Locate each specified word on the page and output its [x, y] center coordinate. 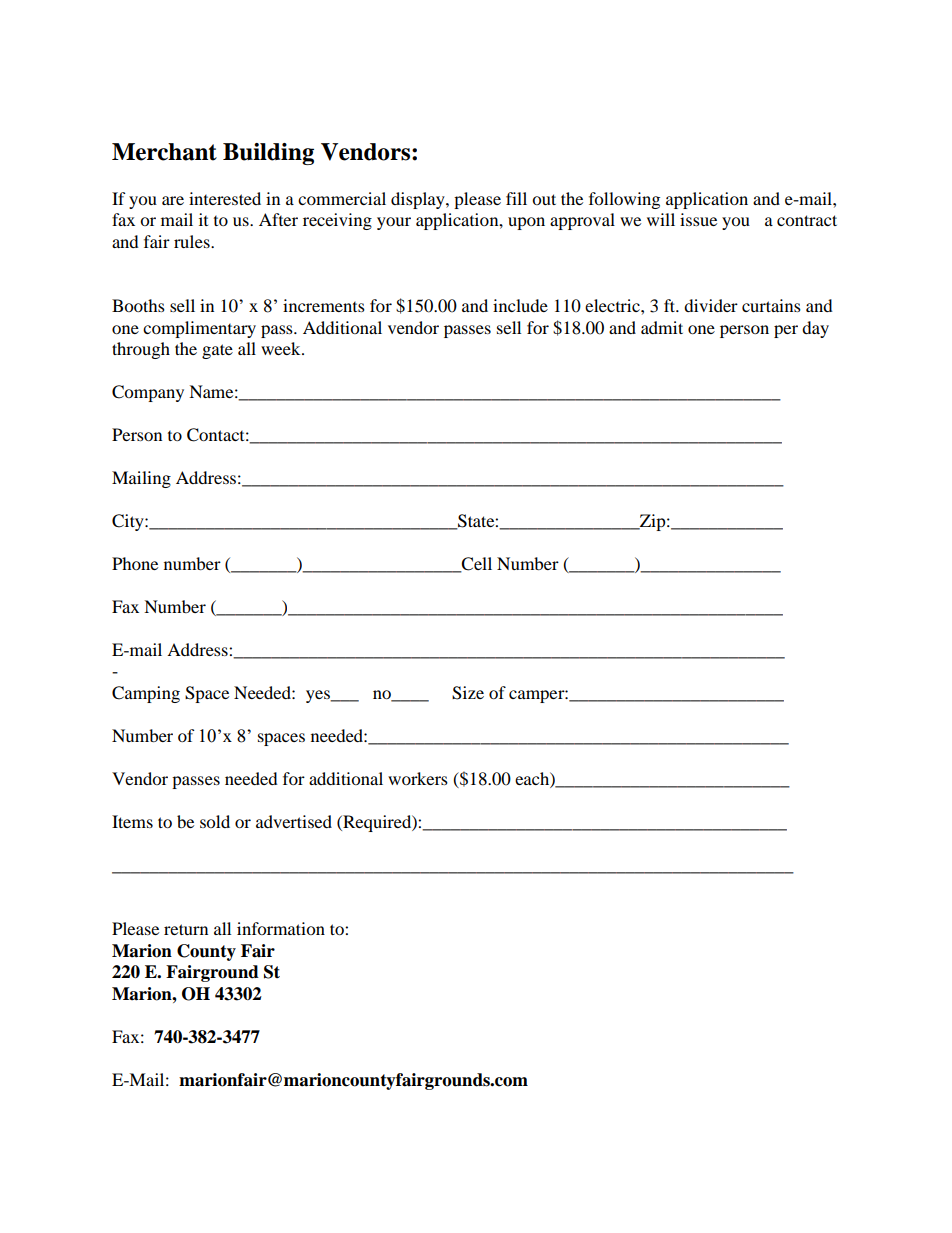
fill [516, 198]
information [281, 928]
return [186, 929]
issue [698, 219]
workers [418, 778]
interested [225, 198]
